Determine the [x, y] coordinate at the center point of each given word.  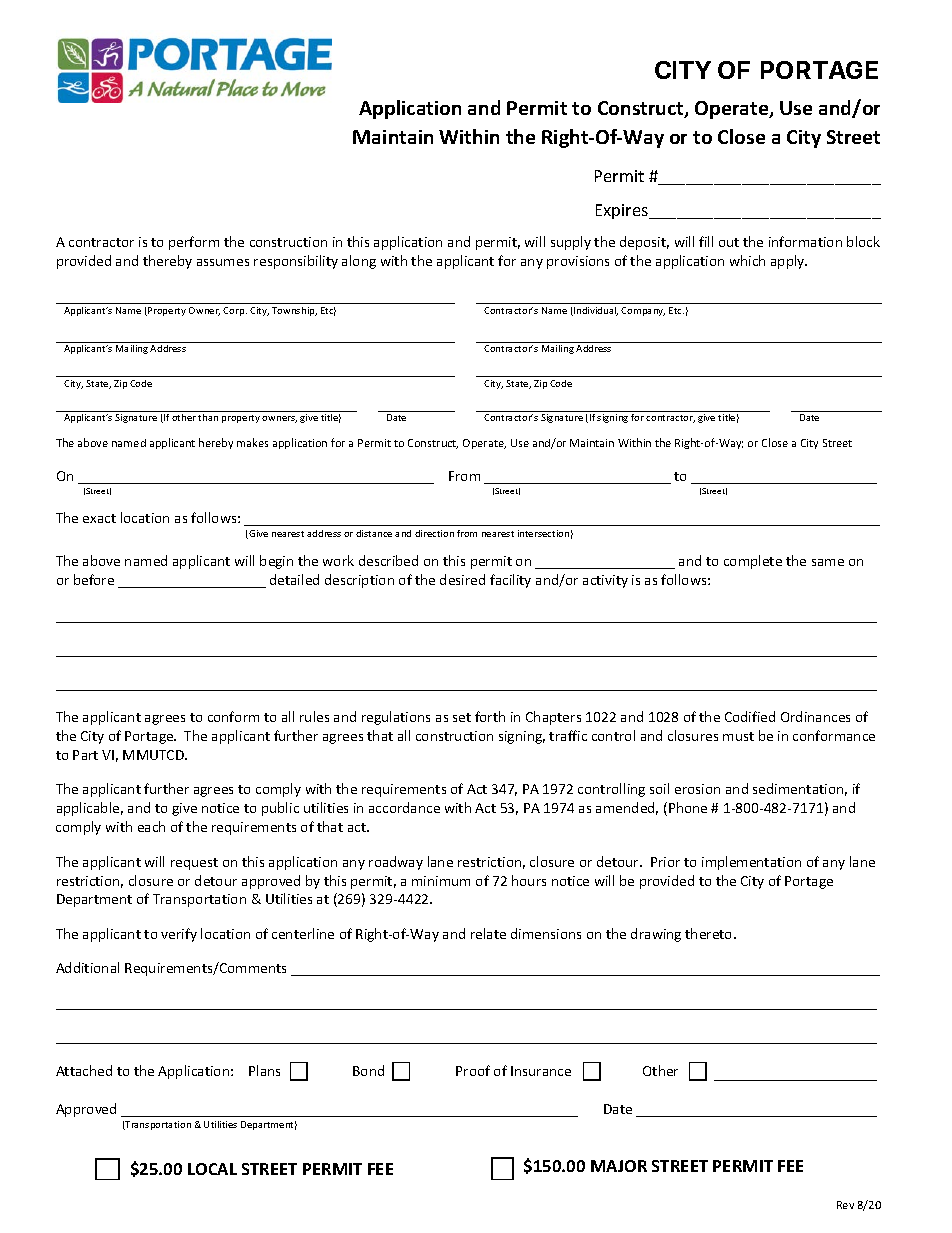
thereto [710, 933]
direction [434, 533]
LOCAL [212, 1169]
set [462, 717]
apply [789, 262]
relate [488, 933]
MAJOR [619, 1166]
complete [753, 562]
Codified [750, 716]
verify [179, 935]
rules [314, 716]
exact [99, 518]
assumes [223, 262]
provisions [578, 262]
